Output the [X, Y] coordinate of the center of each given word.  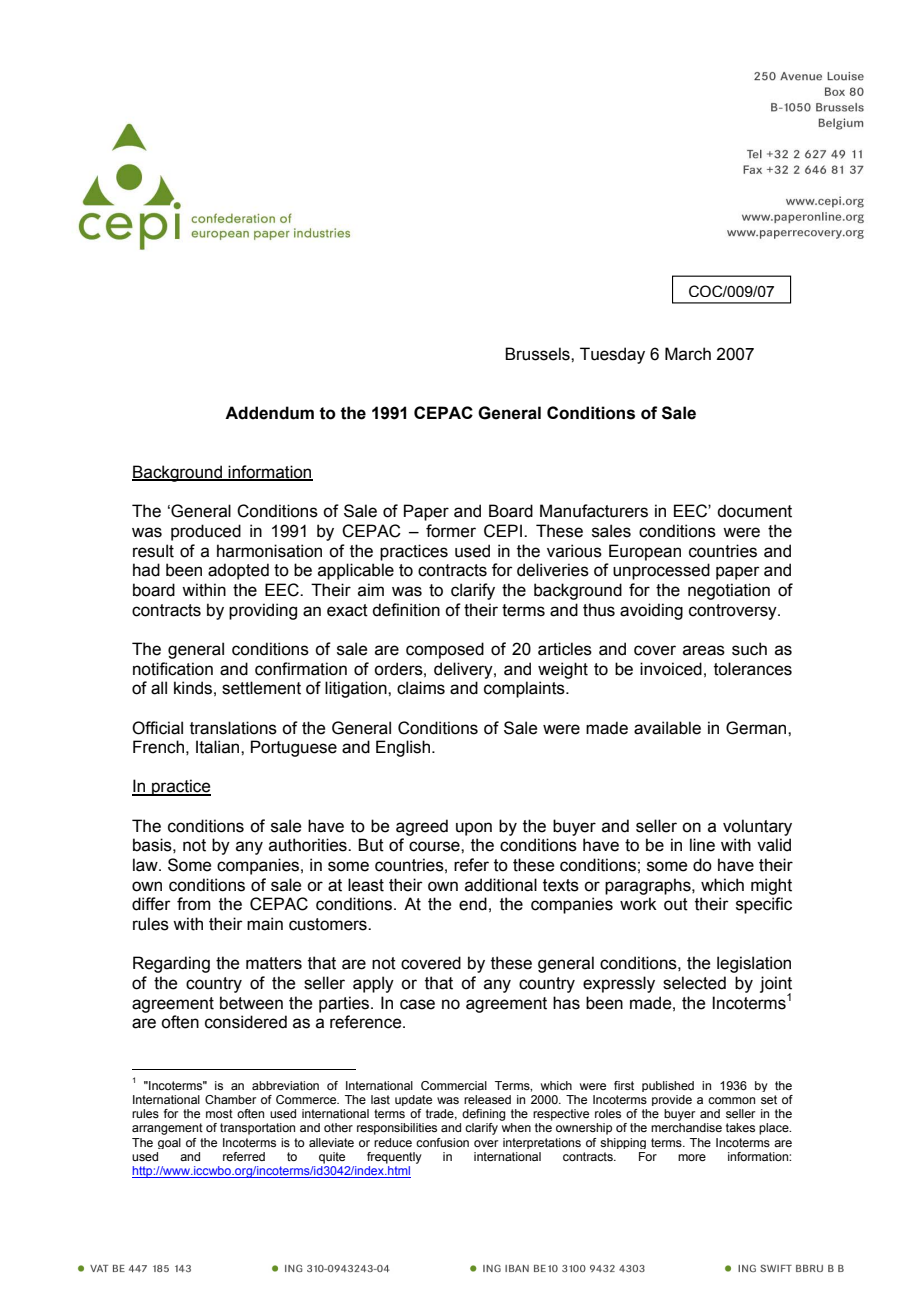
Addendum [269, 413]
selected [694, 983]
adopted [238, 571]
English [404, 748]
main [265, 924]
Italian [219, 747]
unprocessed [661, 571]
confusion [442, 1142]
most [219, 1113]
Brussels [538, 354]
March [688, 354]
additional [501, 885]
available [667, 728]
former [451, 531]
